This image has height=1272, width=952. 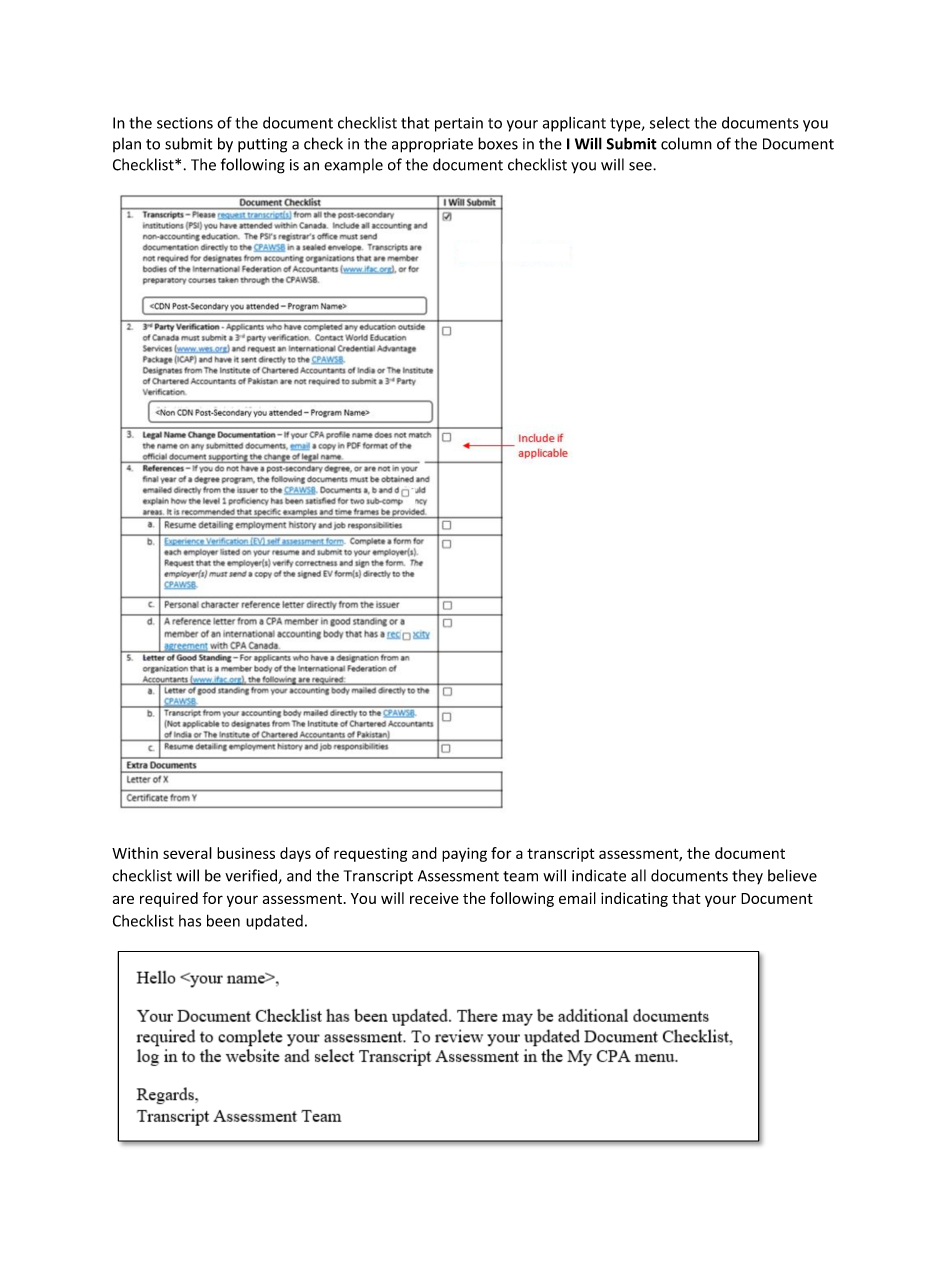 What do you see at coordinates (464, 854) in the image?
I see `paying` at bounding box center [464, 854].
